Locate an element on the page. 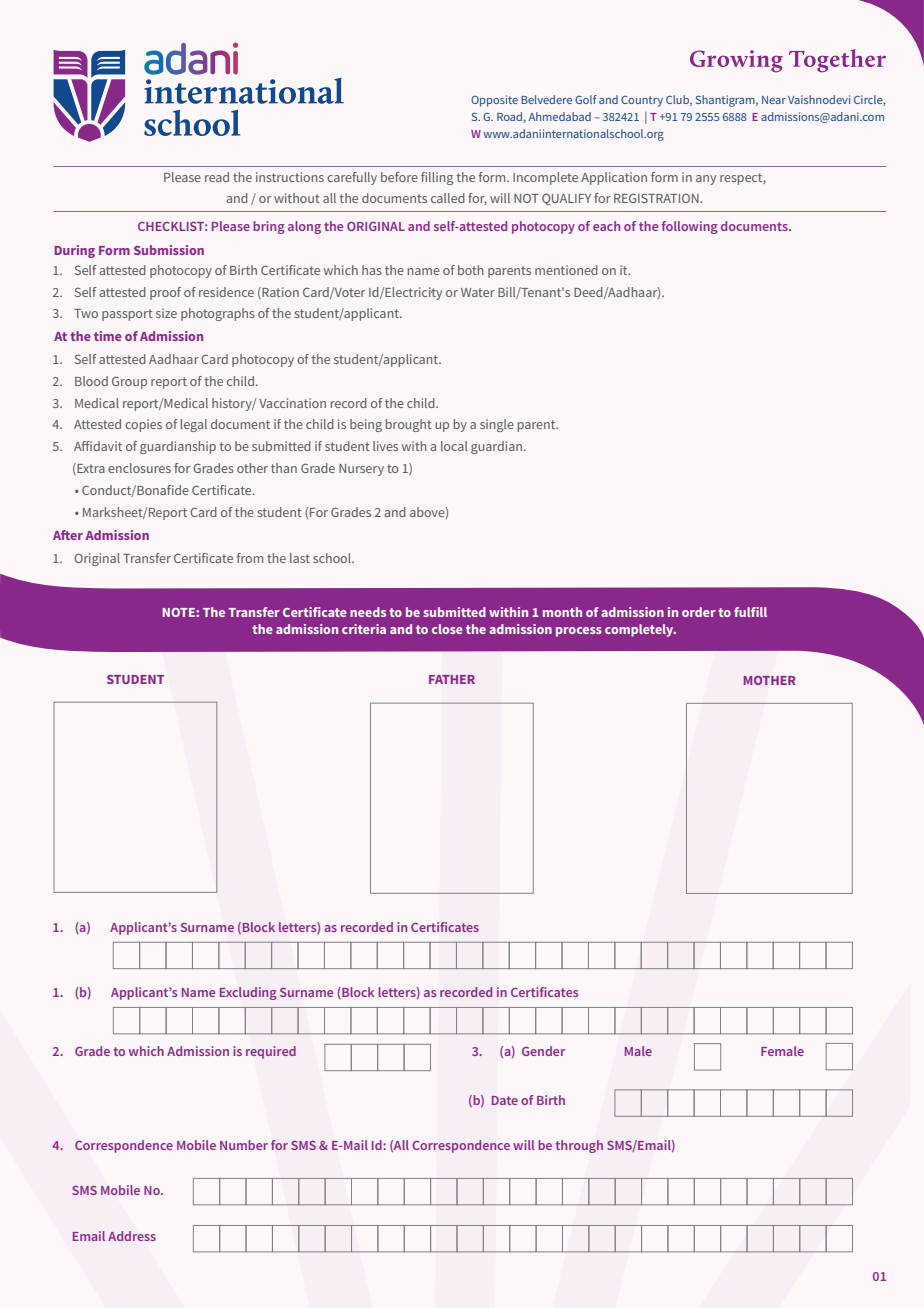  completely is located at coordinates (640, 630).
